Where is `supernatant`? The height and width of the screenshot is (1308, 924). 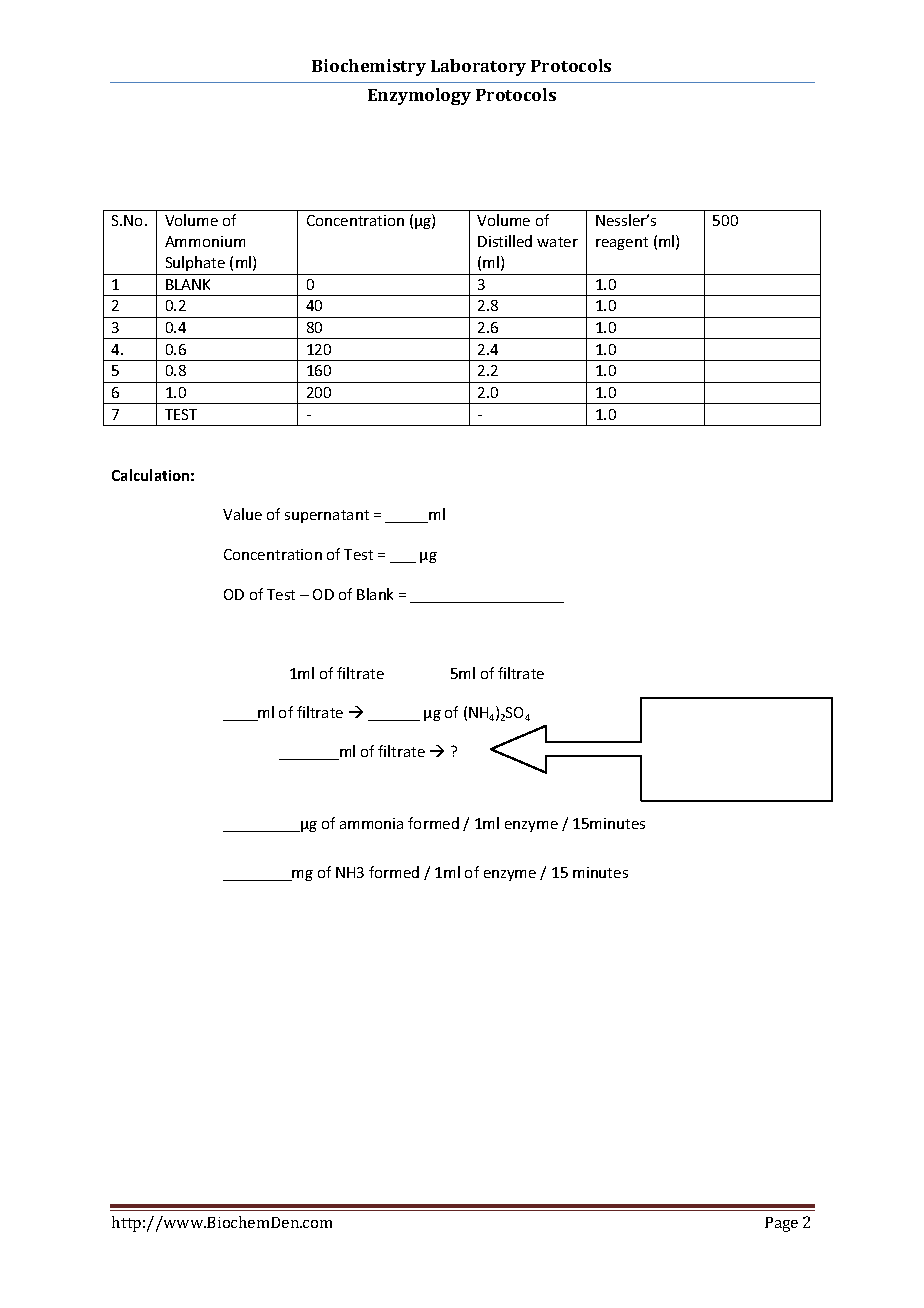 supernatant is located at coordinates (327, 516).
